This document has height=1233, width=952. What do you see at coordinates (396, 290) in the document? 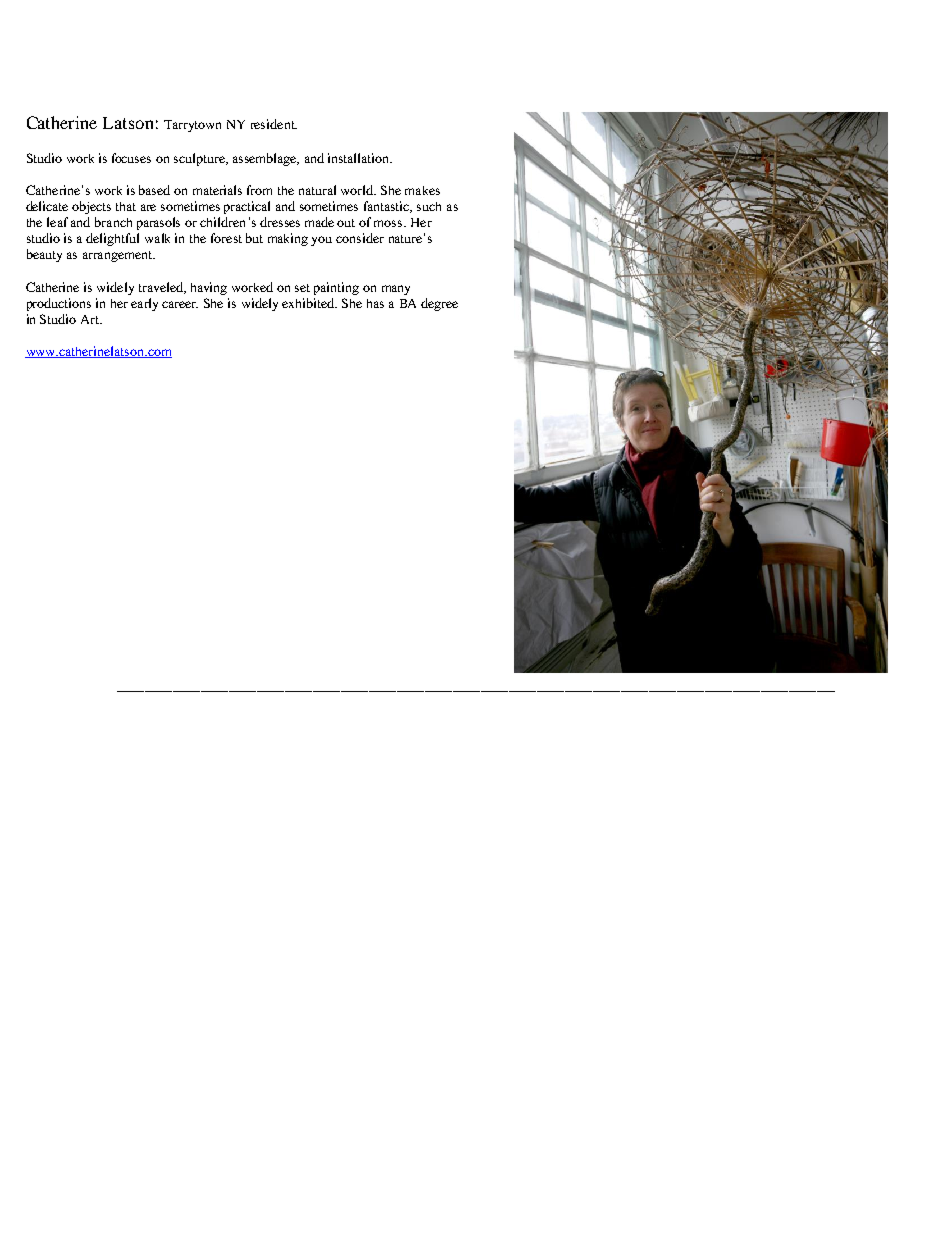
I see `many` at bounding box center [396, 290].
